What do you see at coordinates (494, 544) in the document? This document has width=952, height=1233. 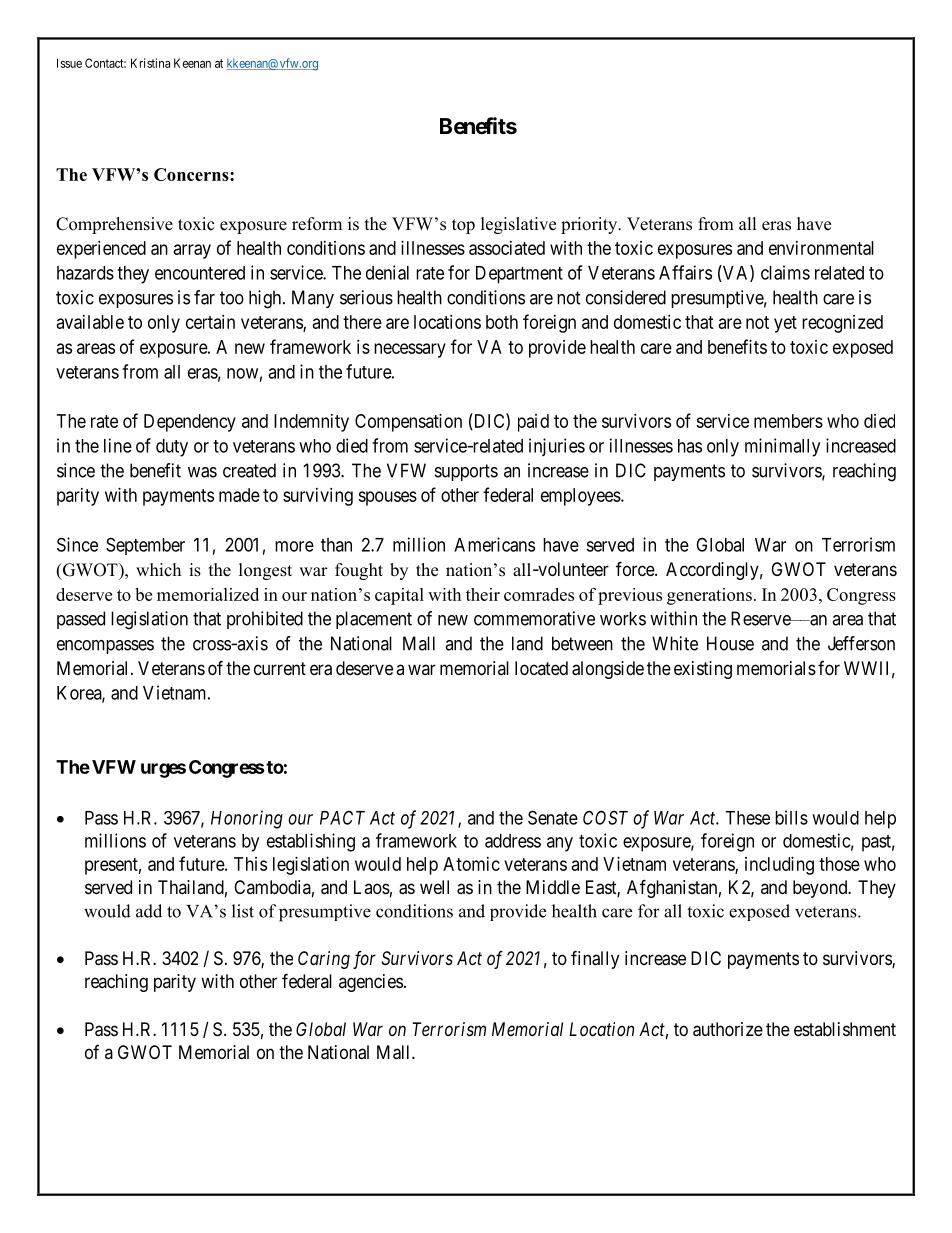 I see `Americans` at bounding box center [494, 544].
